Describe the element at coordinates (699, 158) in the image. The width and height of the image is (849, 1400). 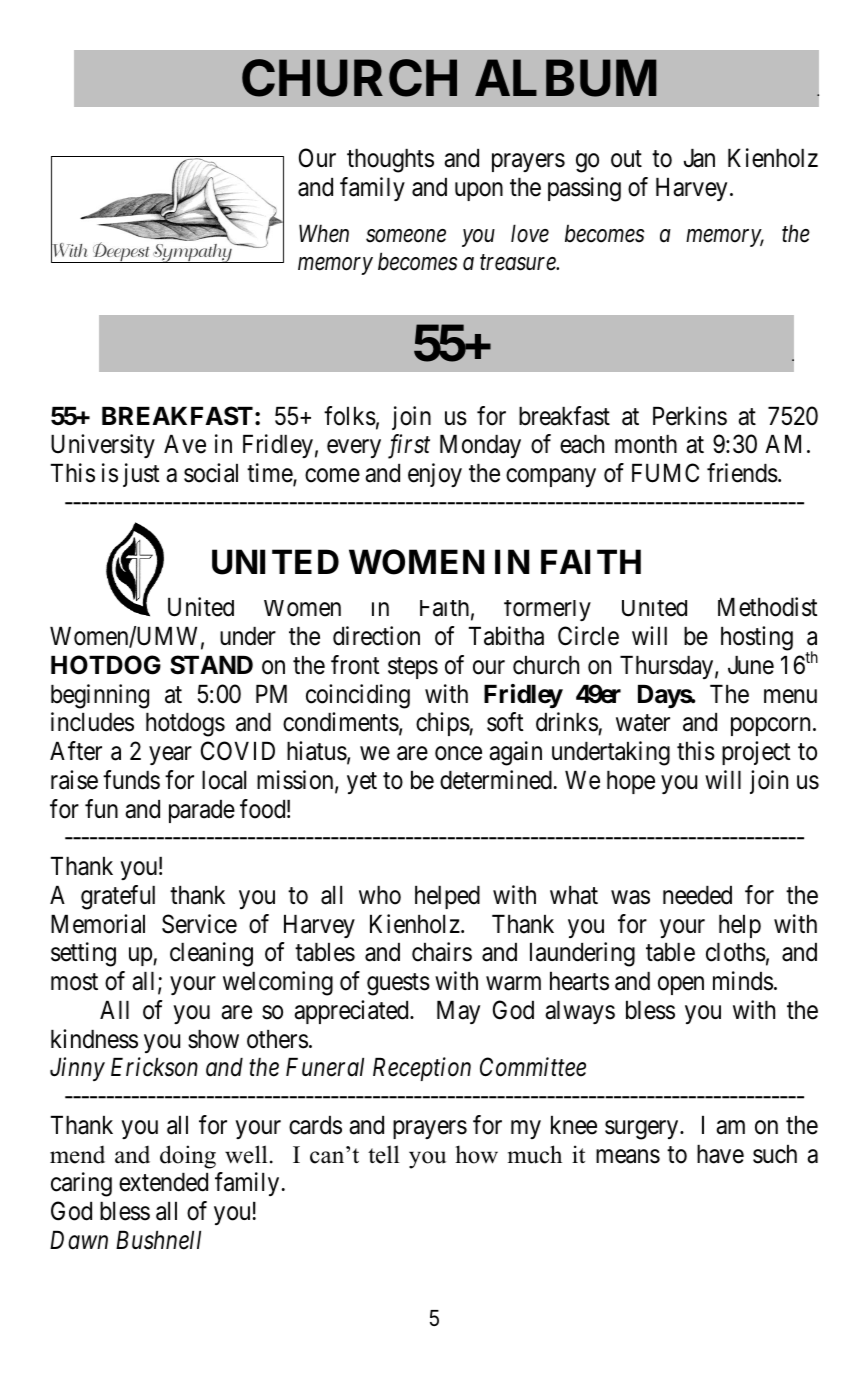
I see `Jan` at that location.
